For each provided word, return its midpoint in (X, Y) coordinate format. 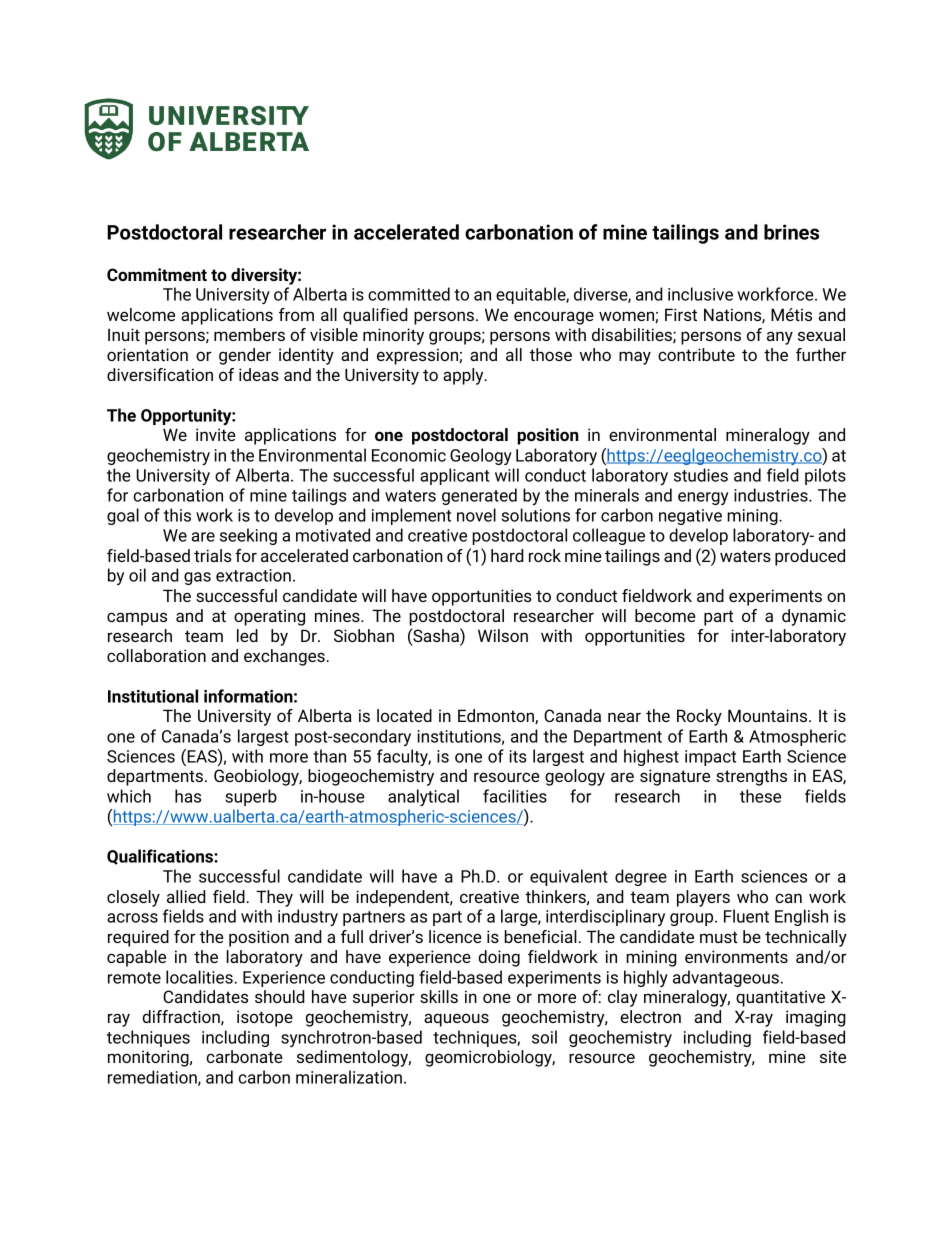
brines (791, 232)
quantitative (780, 998)
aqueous (456, 1020)
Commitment (157, 274)
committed (409, 294)
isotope (265, 1018)
